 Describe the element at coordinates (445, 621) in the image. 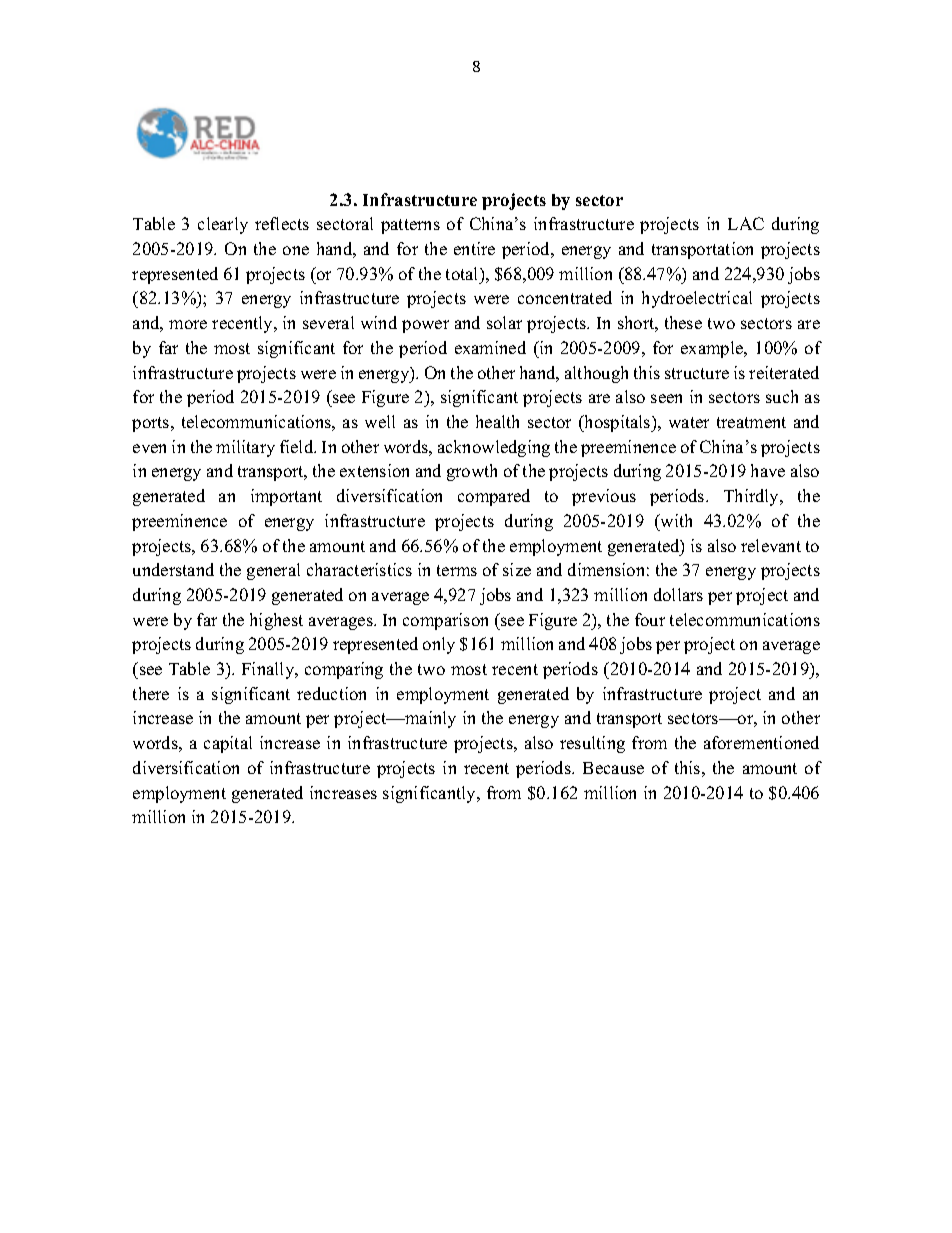

I see `comparison` at that location.
